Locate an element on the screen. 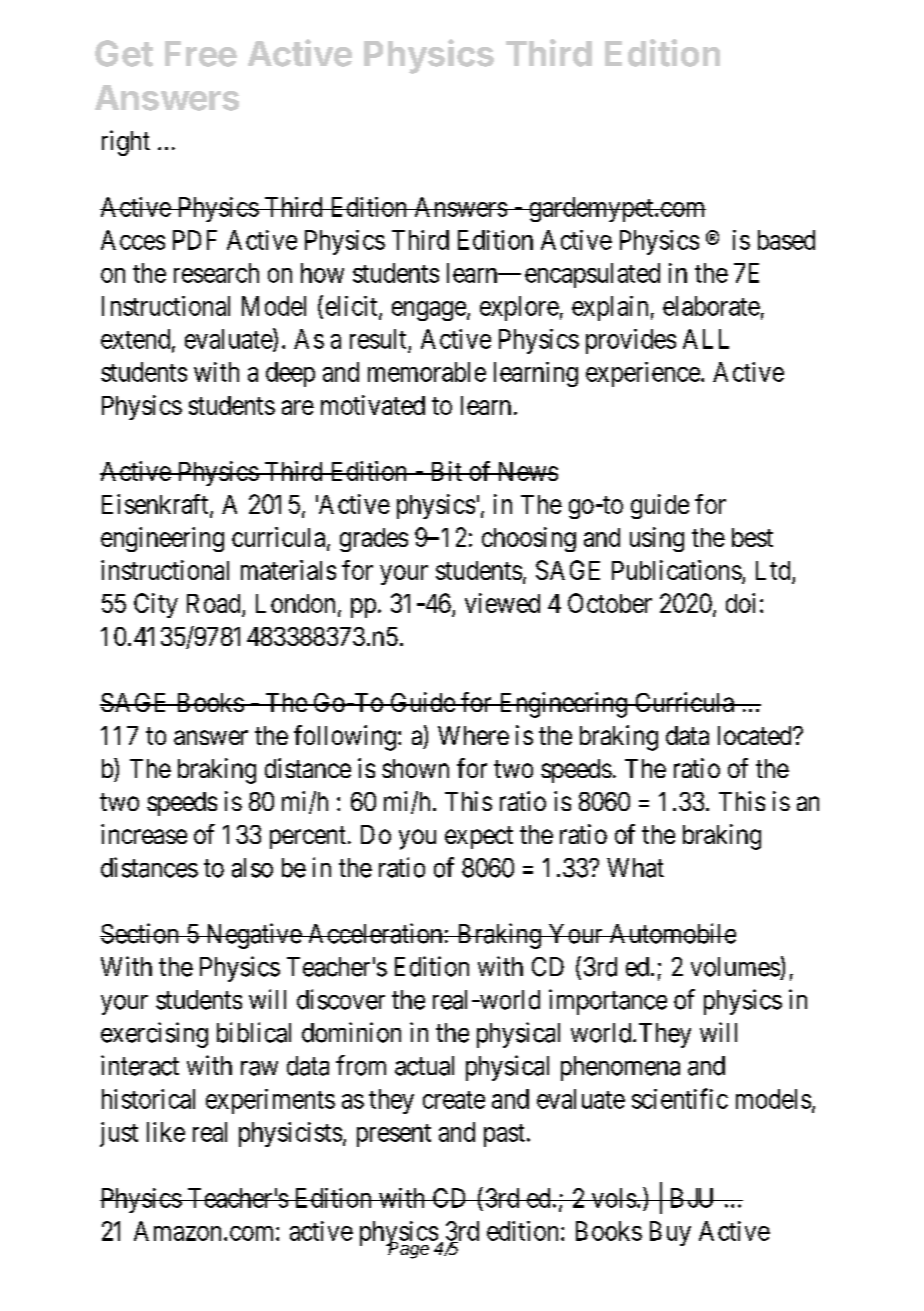 This screenshot has width=924, height=1311. engage is located at coordinates (429, 311).
